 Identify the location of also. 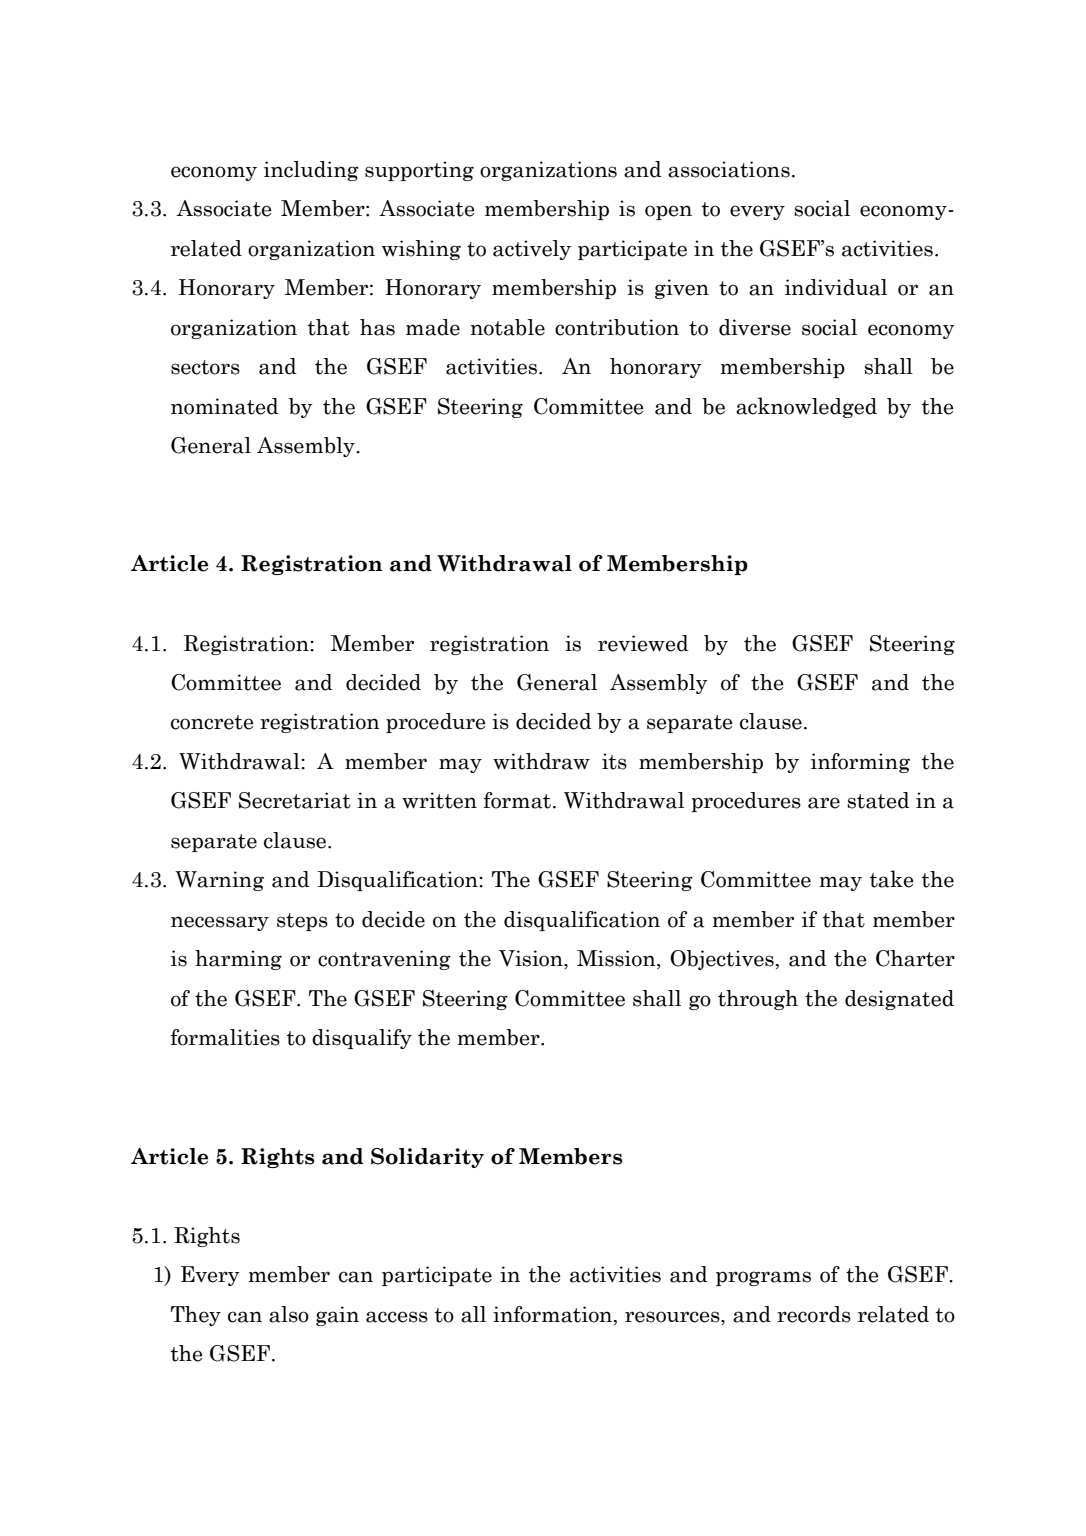
(289, 1314).
